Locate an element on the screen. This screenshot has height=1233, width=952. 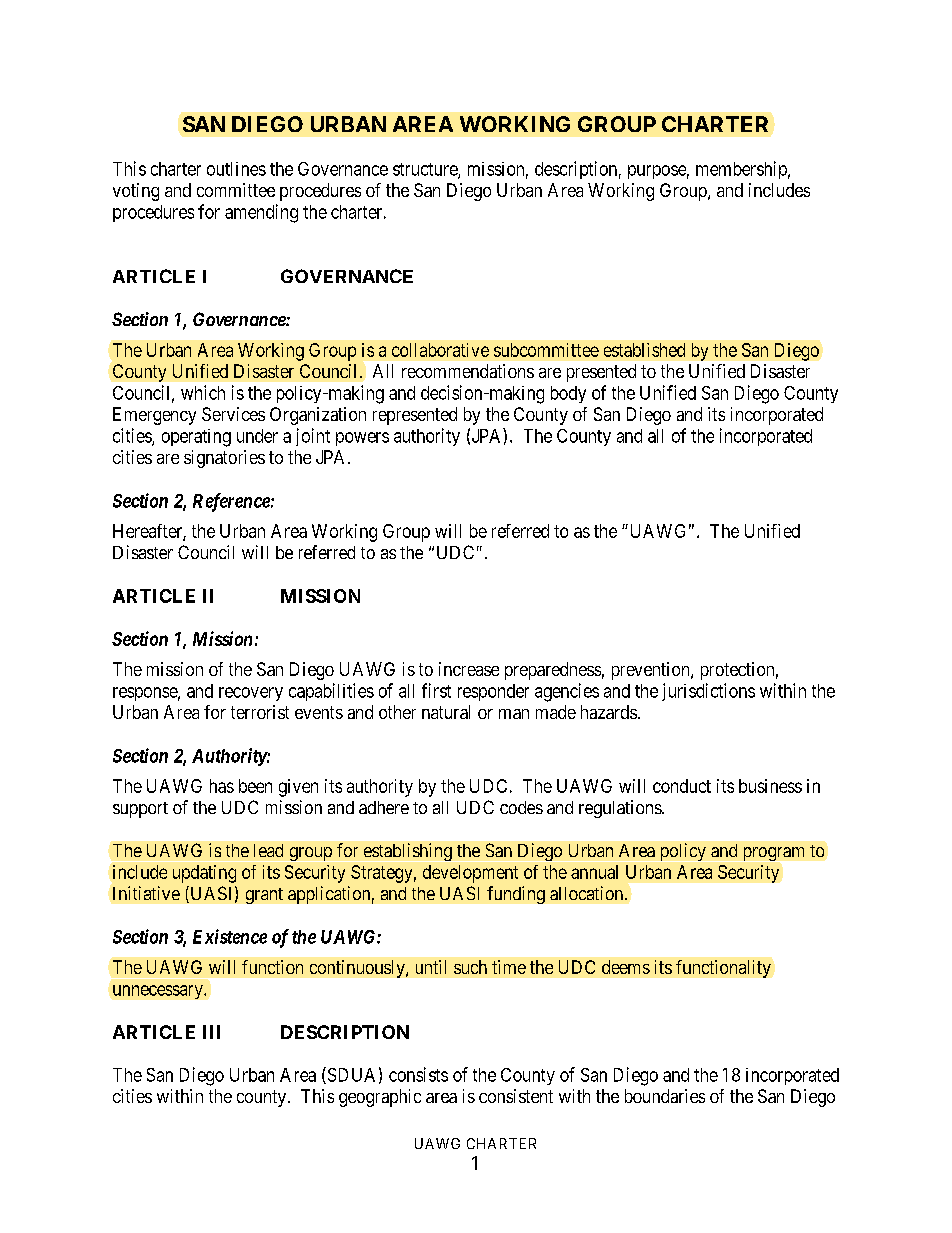
development is located at coordinates (470, 874).
